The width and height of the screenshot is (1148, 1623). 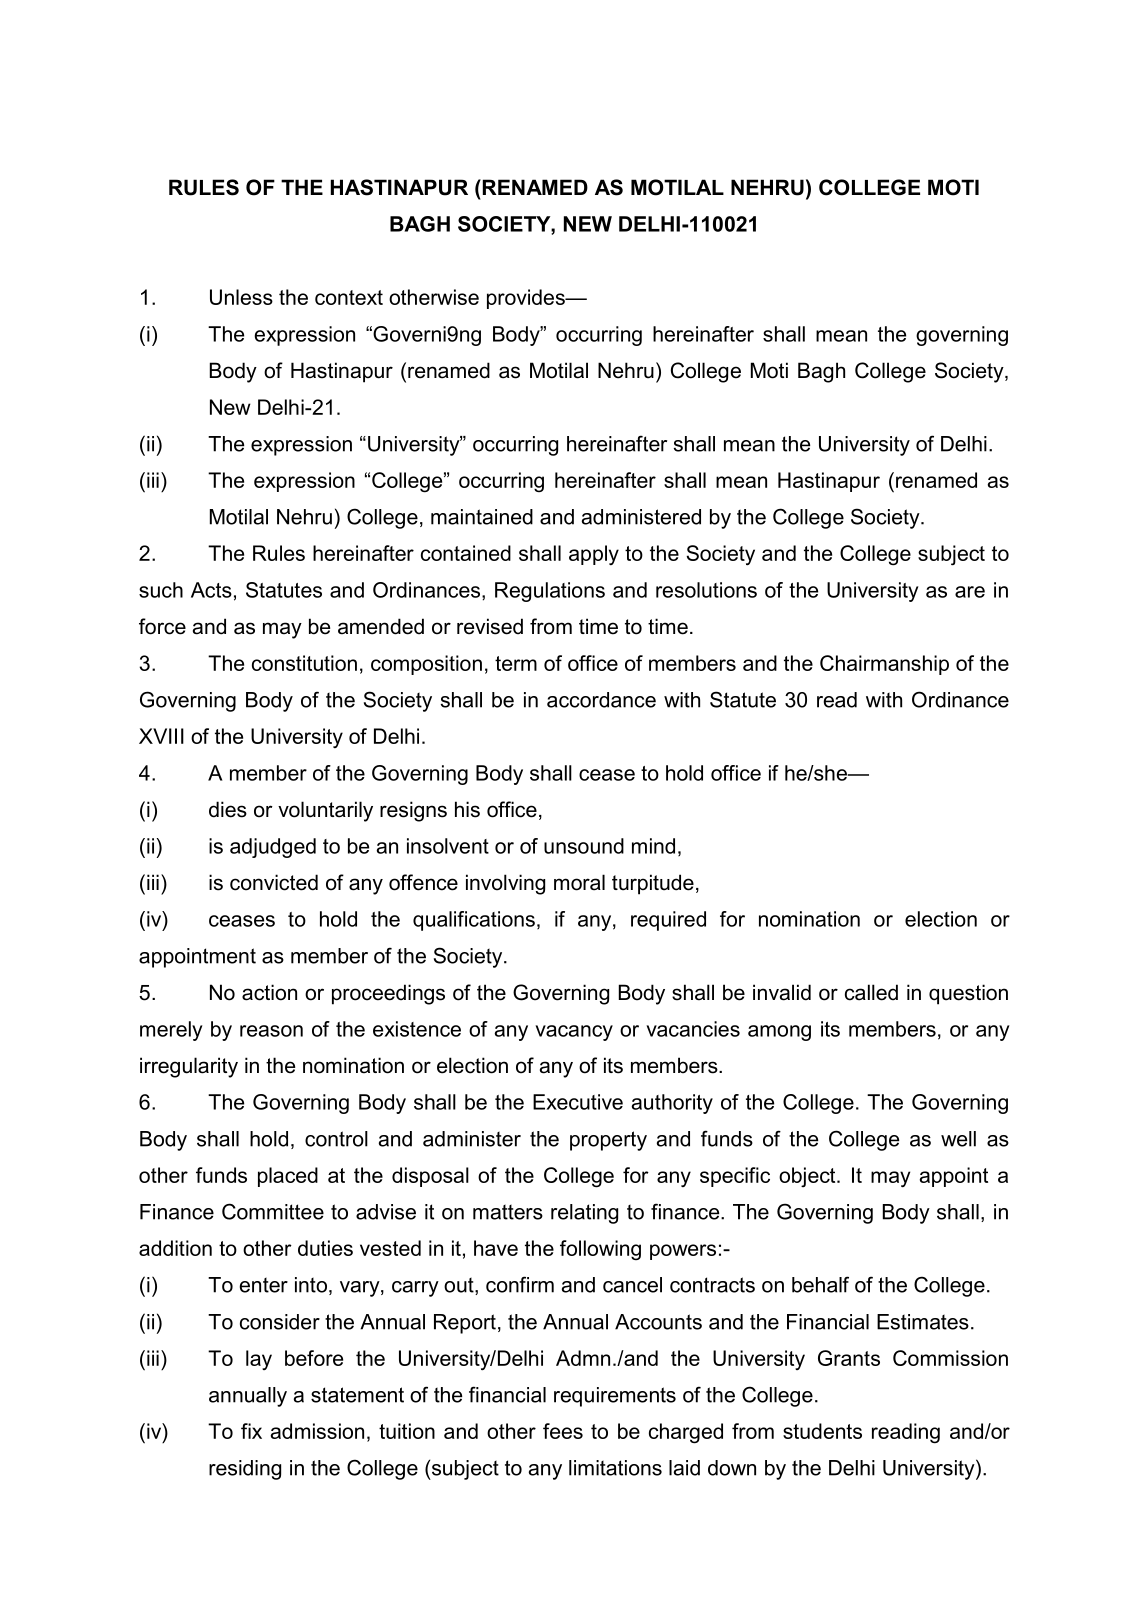 I want to click on placed, so click(x=288, y=1177).
